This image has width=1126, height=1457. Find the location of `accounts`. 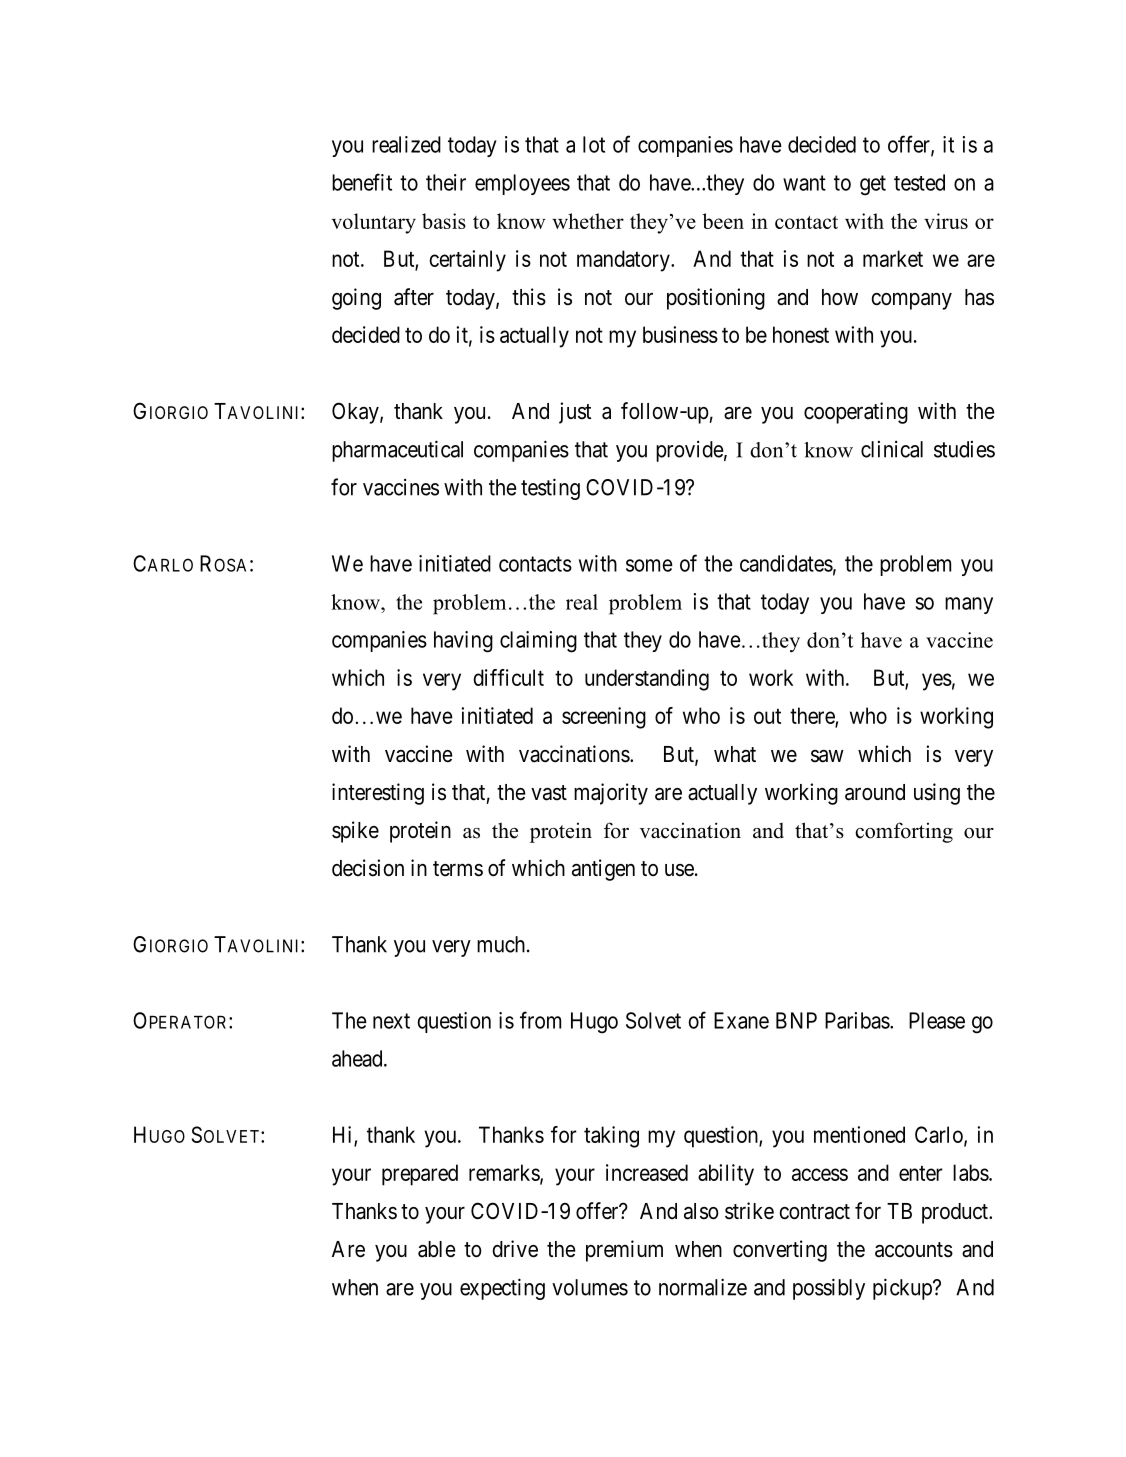

accounts is located at coordinates (914, 1250).
